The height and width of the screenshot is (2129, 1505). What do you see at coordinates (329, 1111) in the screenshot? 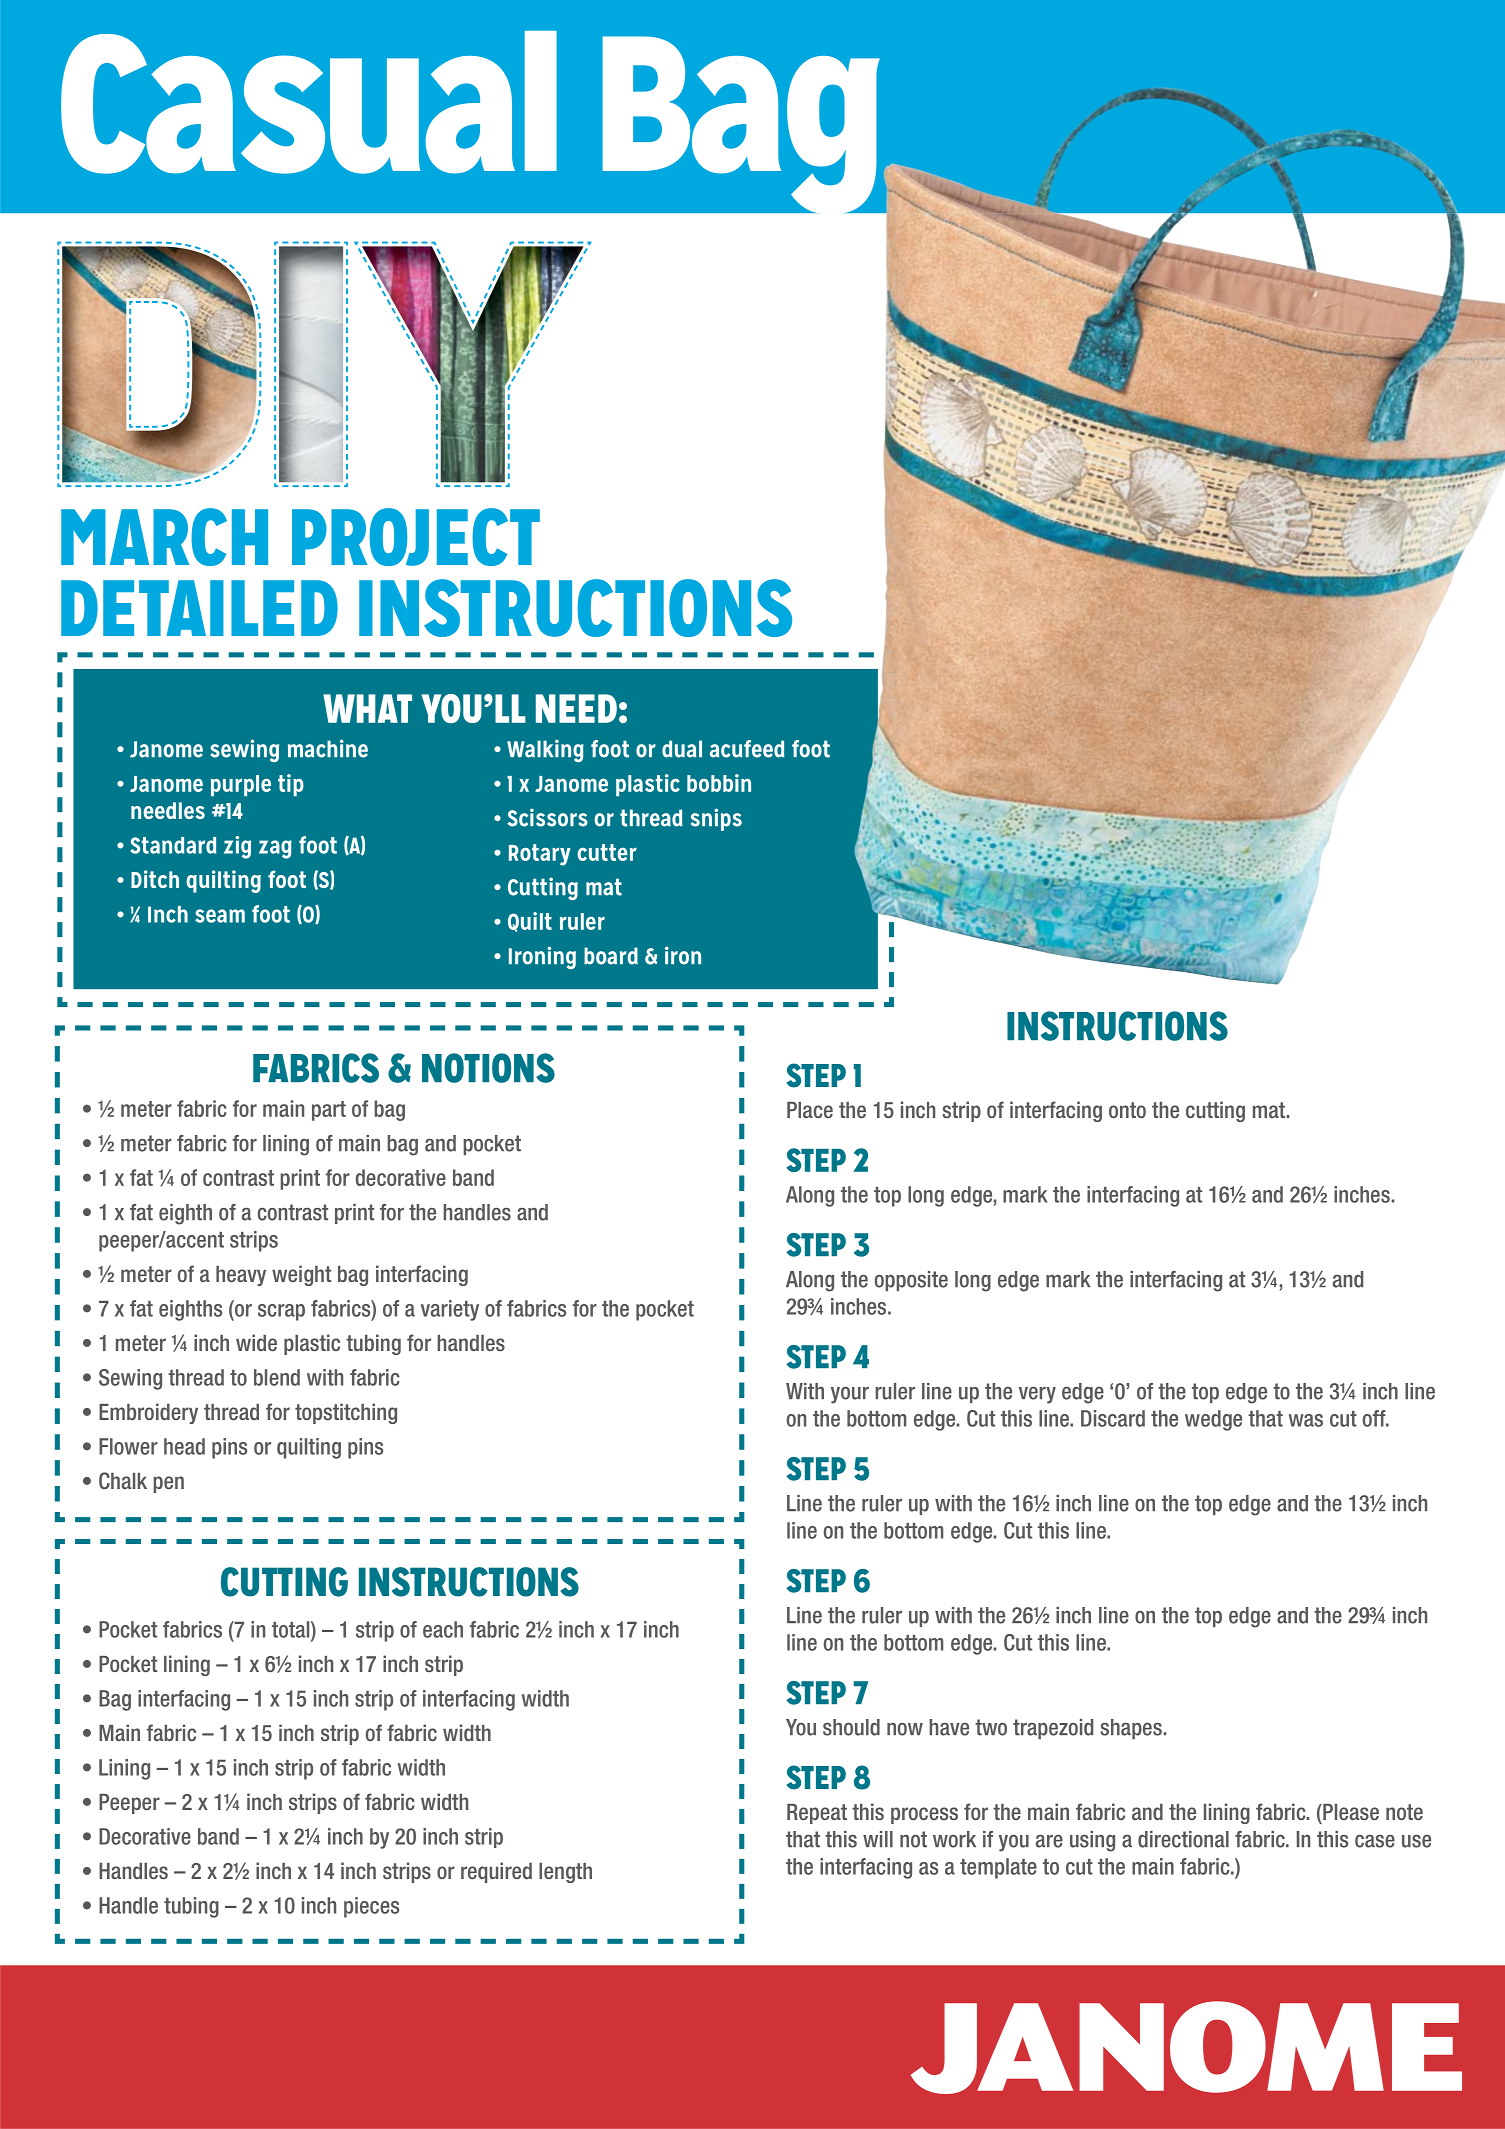
I see `part` at bounding box center [329, 1111].
